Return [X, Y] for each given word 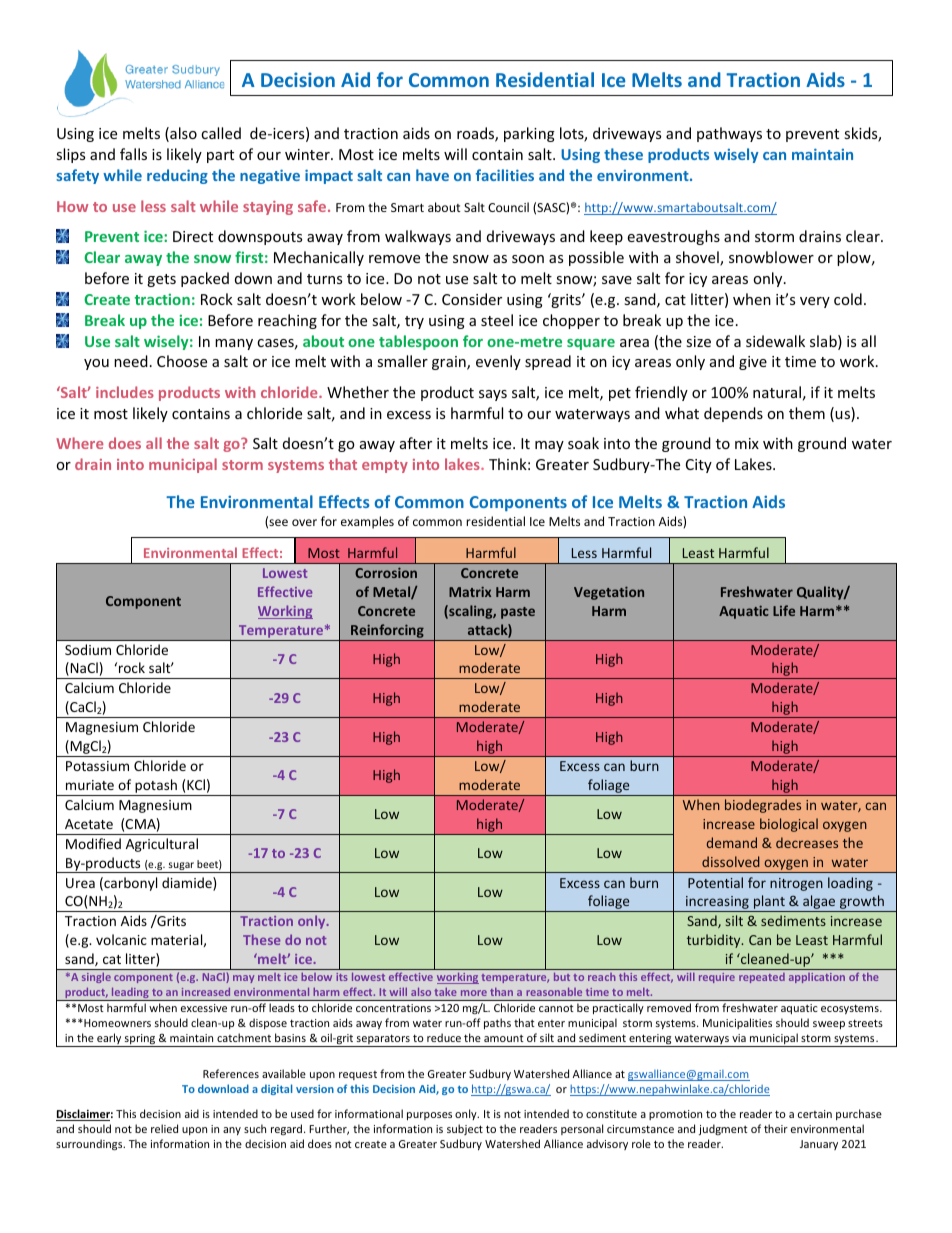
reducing [177, 176]
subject [465, 1129]
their [776, 1128]
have [432, 175]
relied [164, 1128]
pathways [729, 134]
